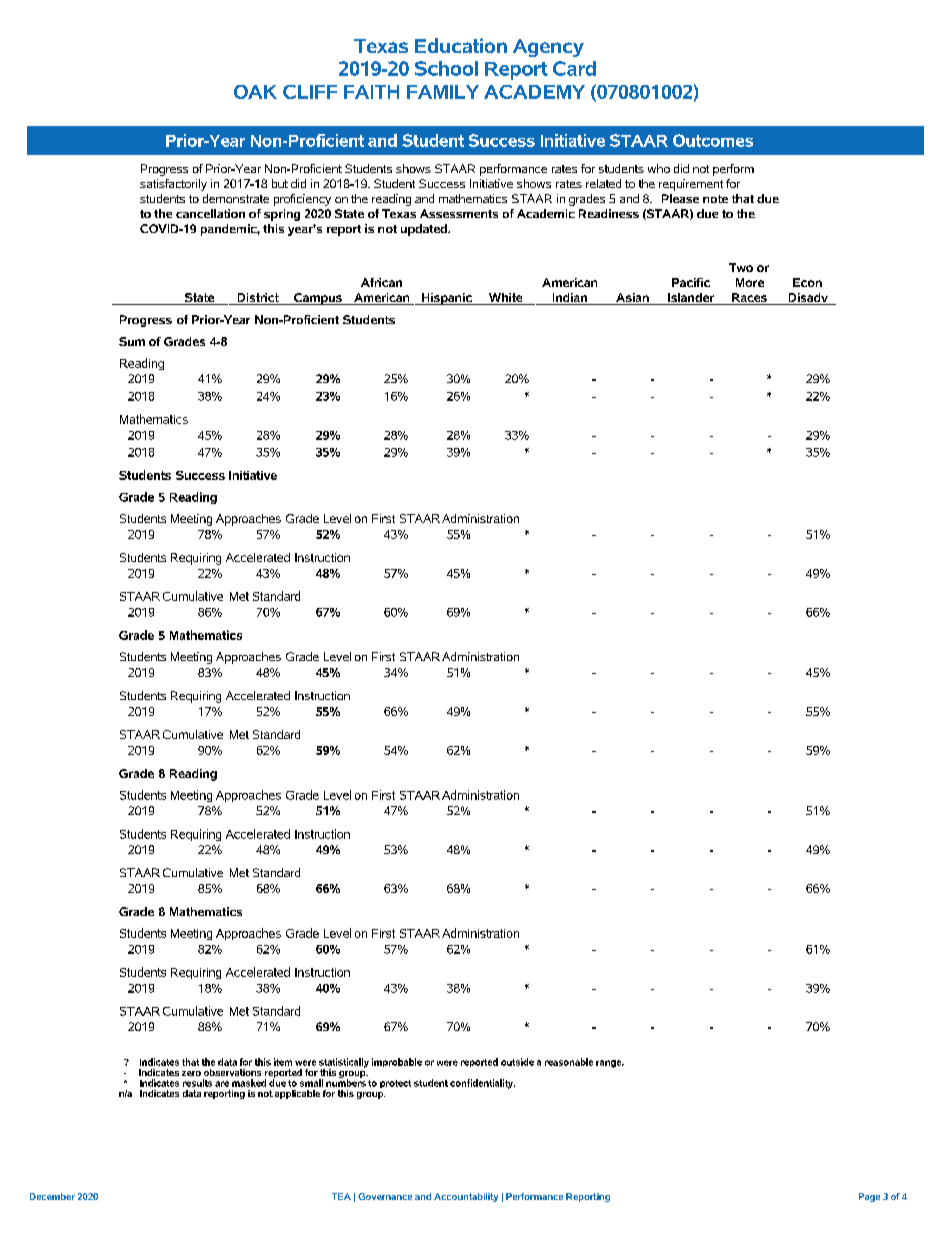 The image size is (952, 1233). I want to click on December, so click(52, 1196).
